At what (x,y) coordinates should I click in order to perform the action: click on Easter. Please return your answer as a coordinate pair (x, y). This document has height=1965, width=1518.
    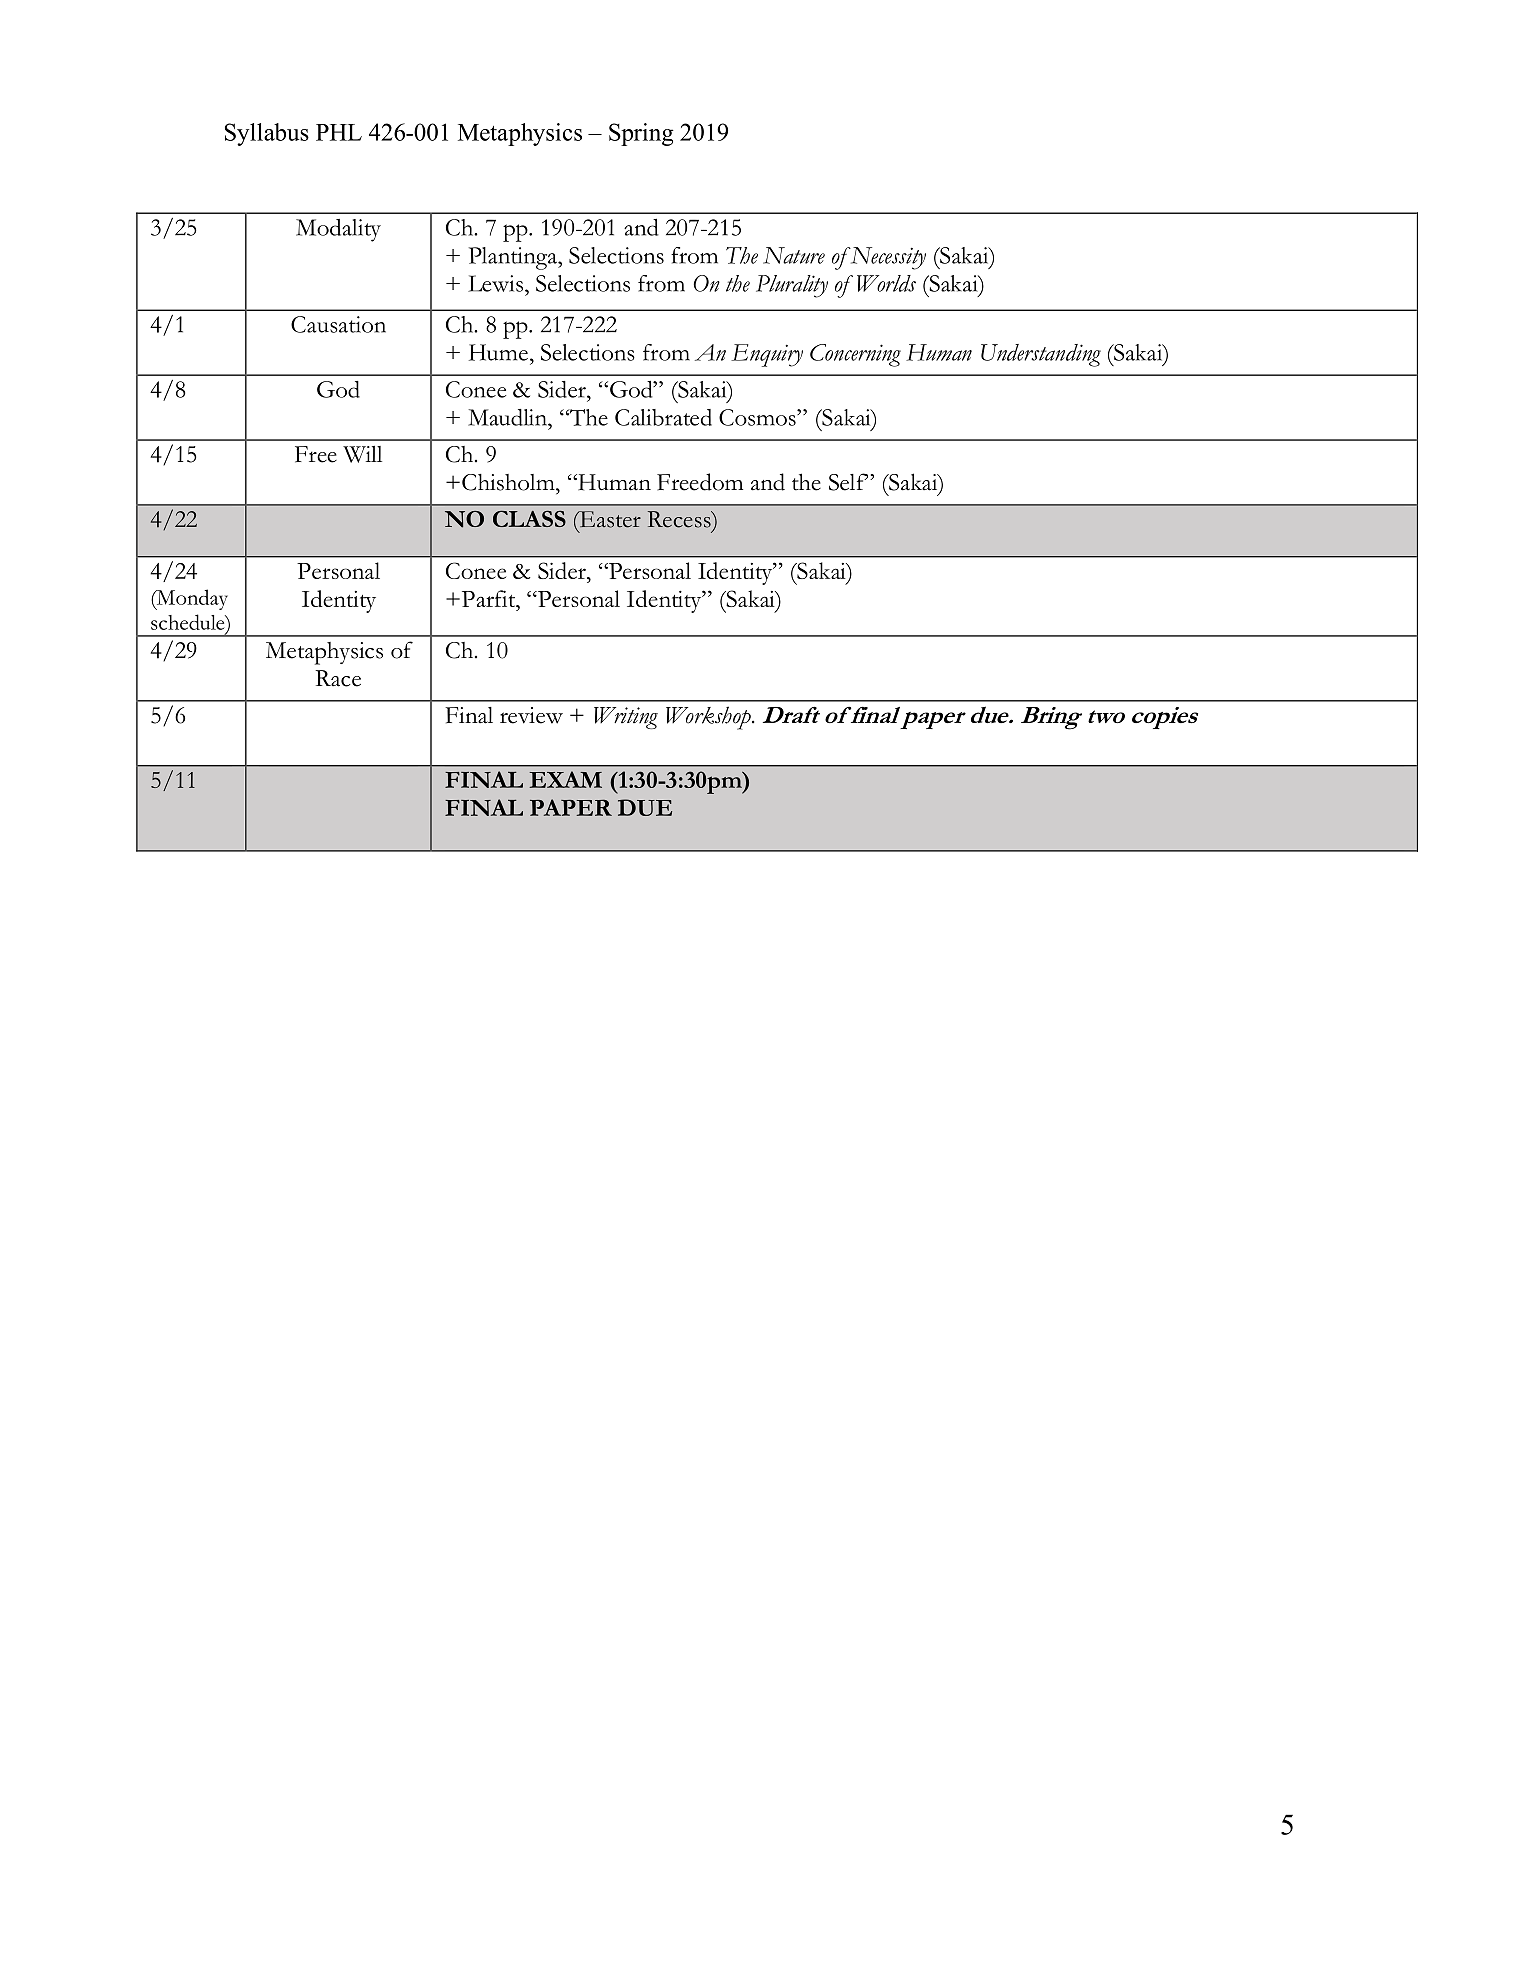
    Looking at the image, I should click on (609, 519).
